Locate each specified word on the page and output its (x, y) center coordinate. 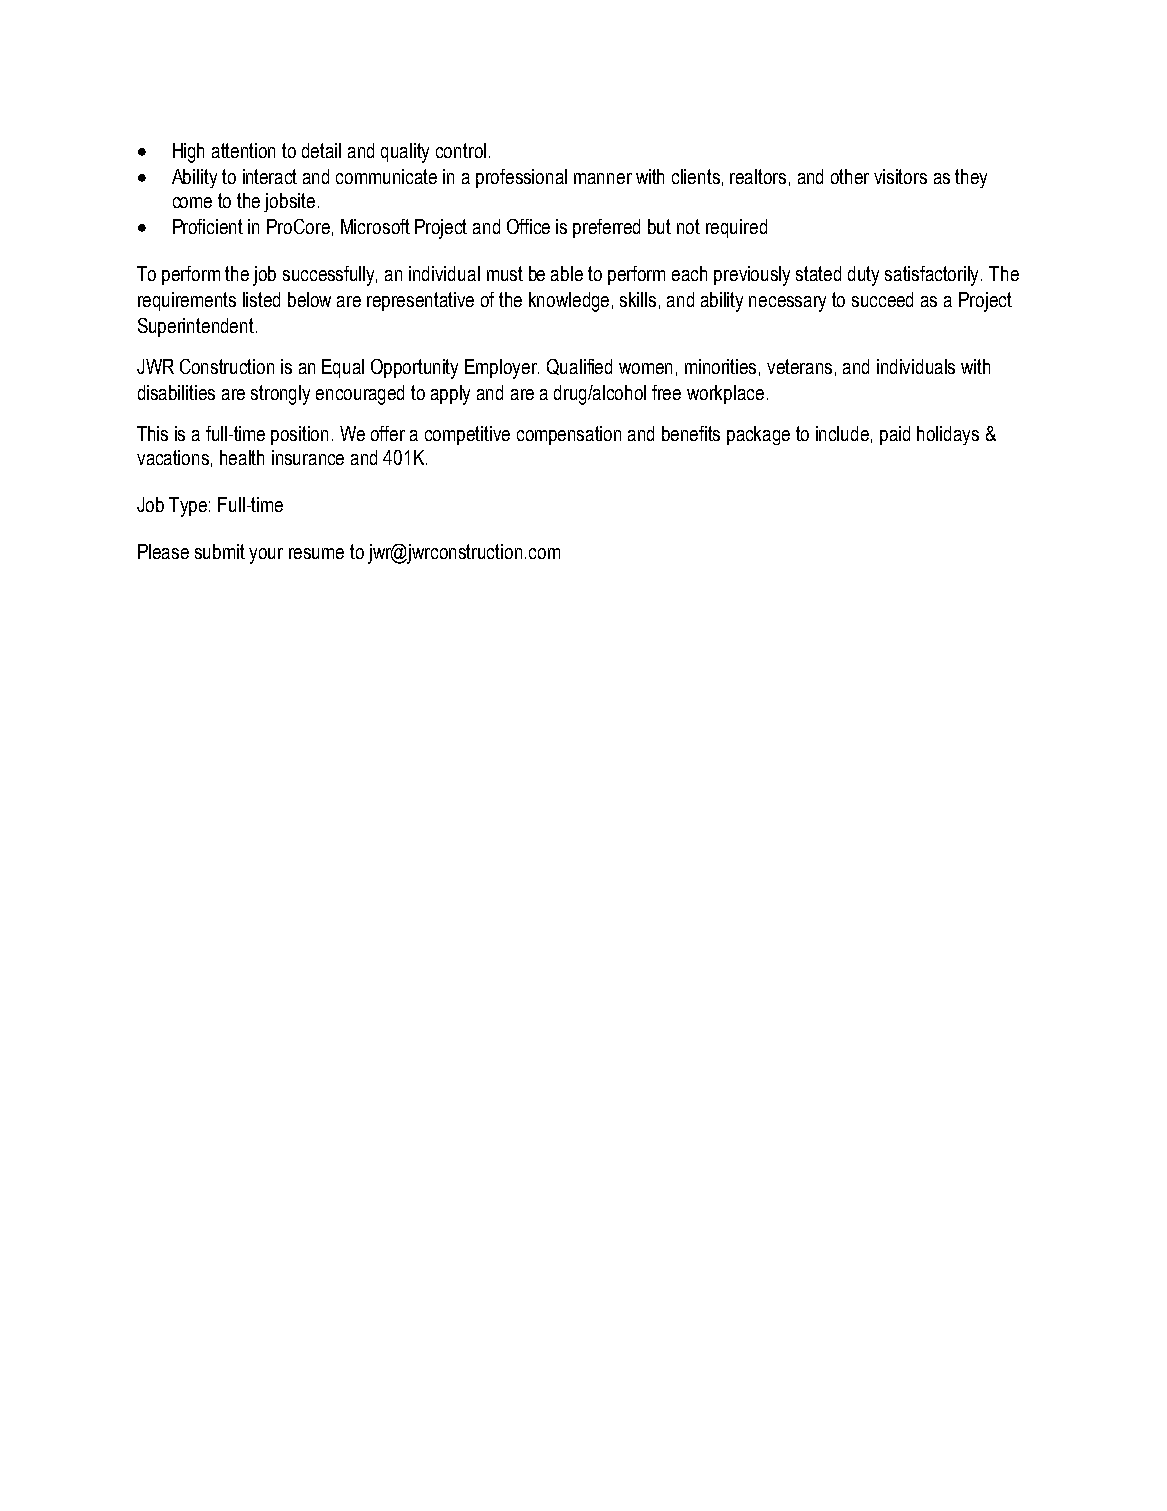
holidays (948, 435)
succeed (882, 299)
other (850, 176)
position (299, 435)
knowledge (569, 302)
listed (261, 299)
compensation (569, 435)
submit (220, 551)
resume (316, 553)
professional (521, 178)
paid (895, 435)
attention (243, 150)
